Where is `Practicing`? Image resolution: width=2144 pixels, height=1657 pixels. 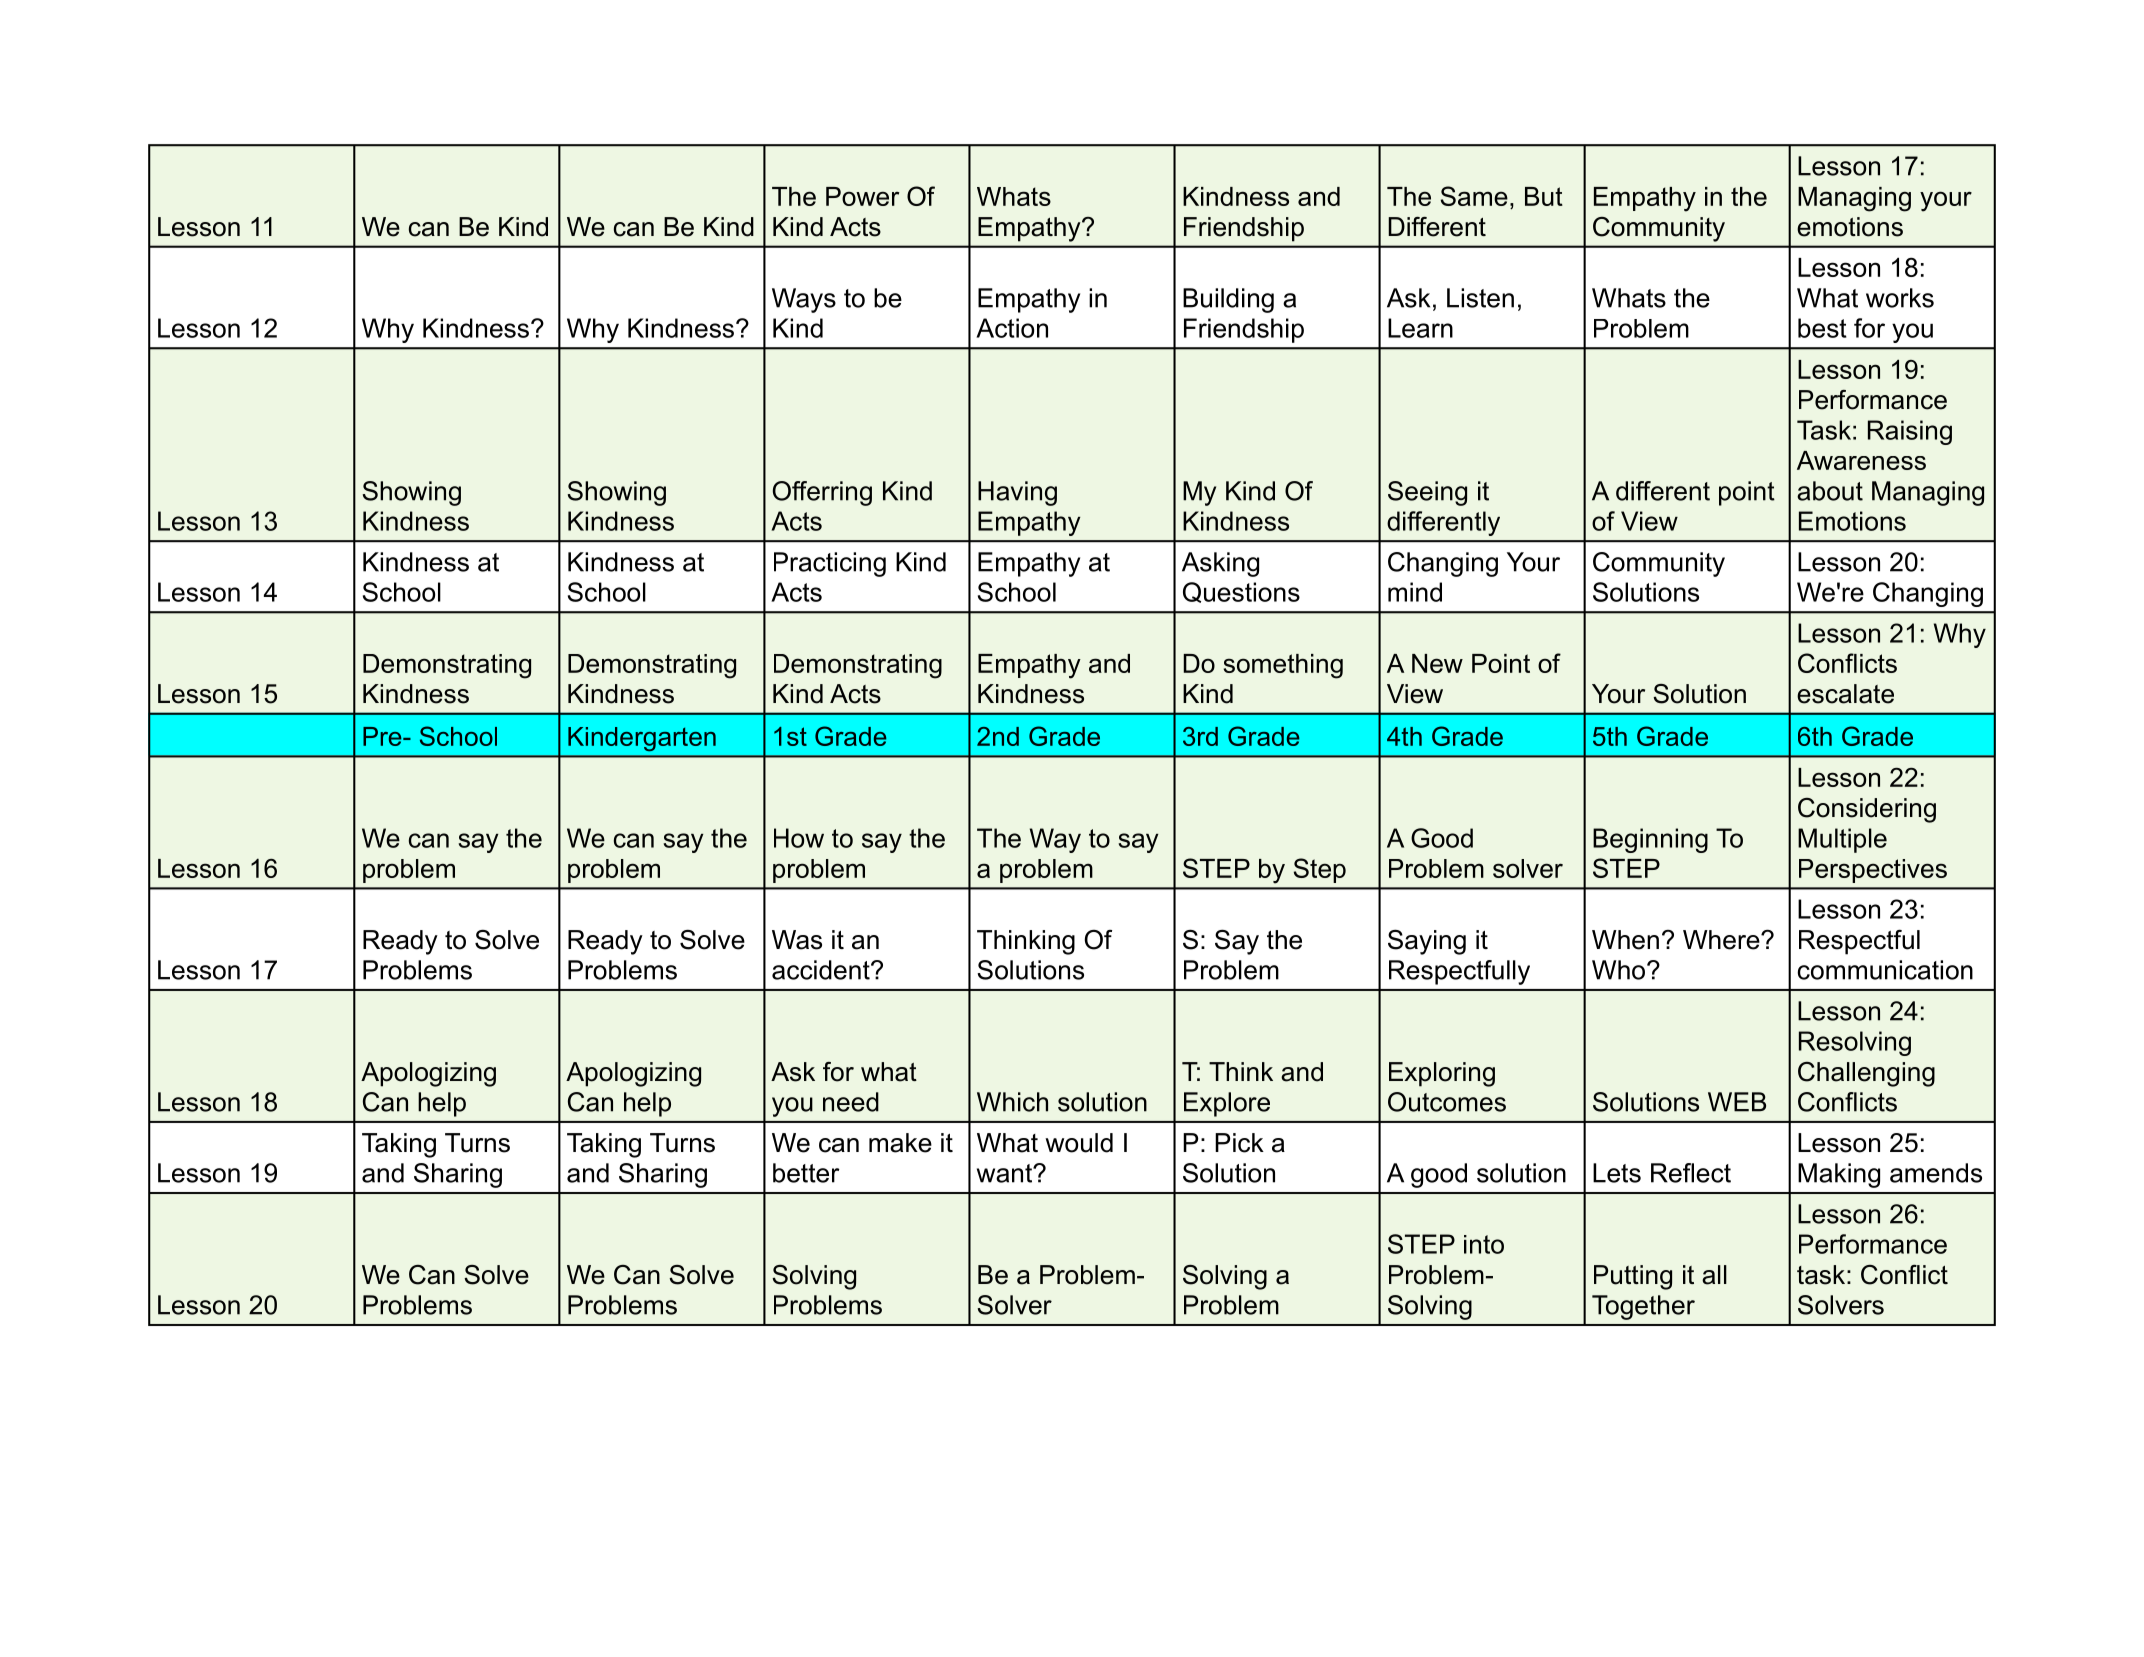
Practicing is located at coordinates (830, 564).
